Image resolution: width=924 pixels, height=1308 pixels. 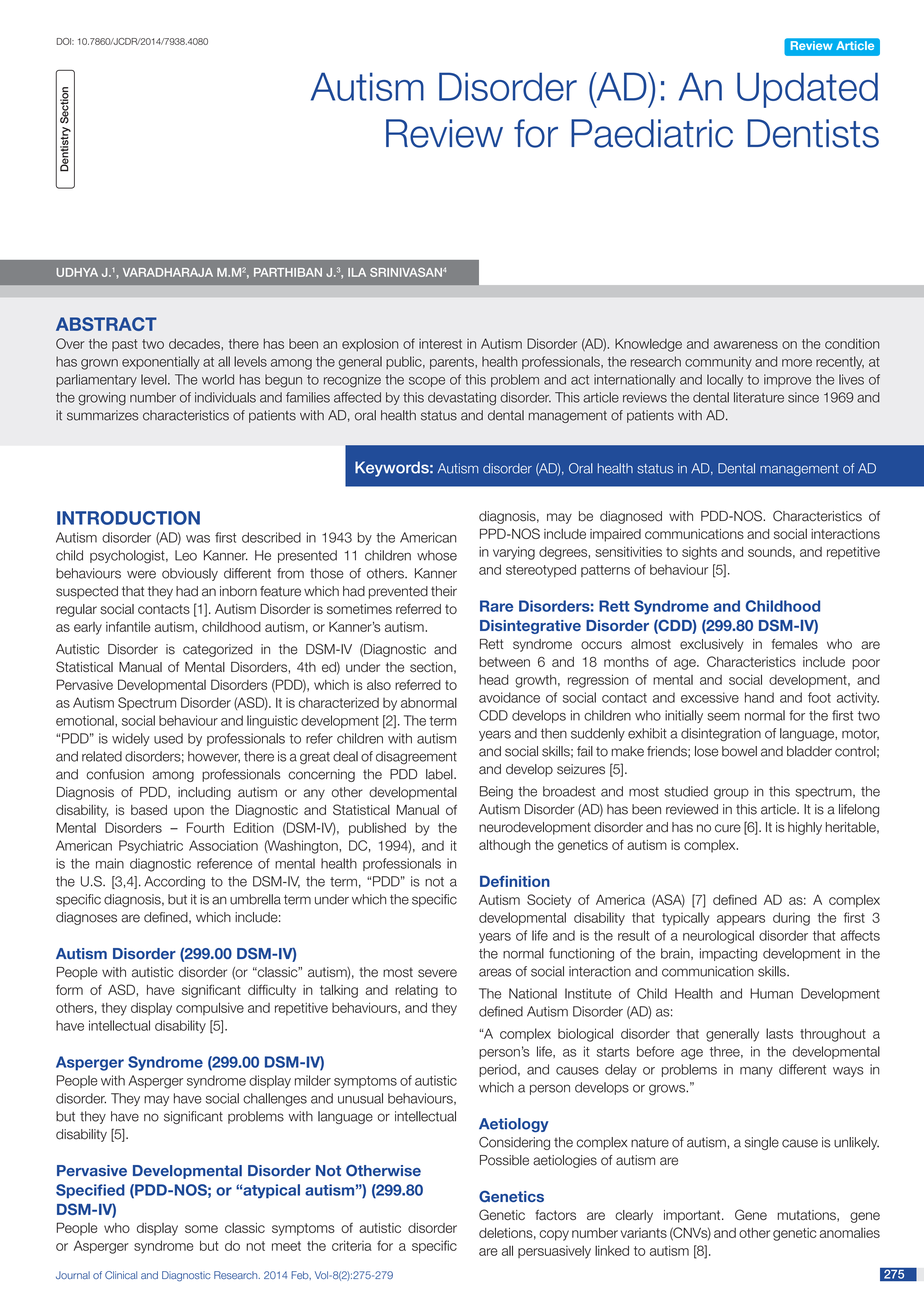 I want to click on compulsive, so click(x=210, y=1008).
